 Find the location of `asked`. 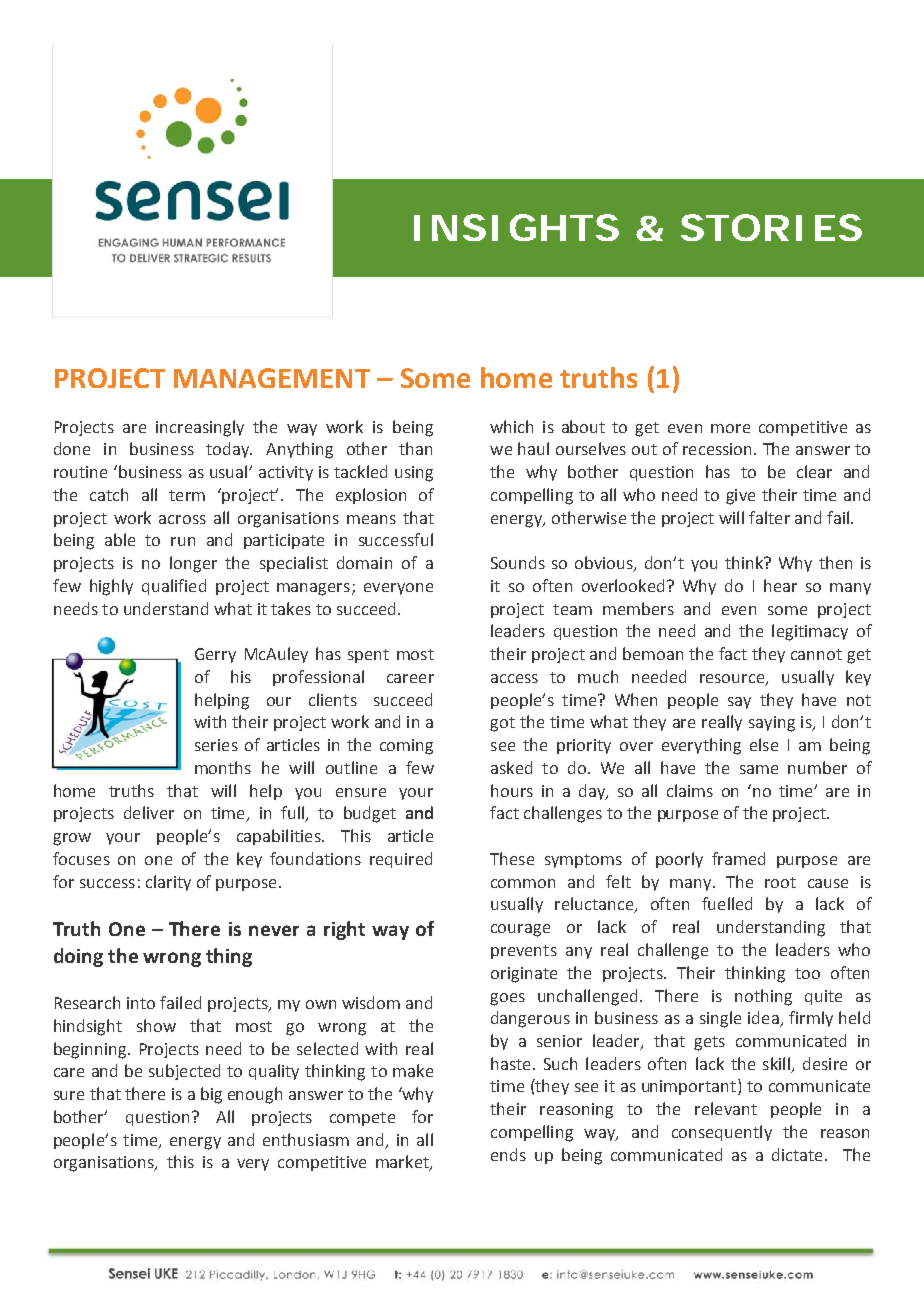

asked is located at coordinates (511, 767).
